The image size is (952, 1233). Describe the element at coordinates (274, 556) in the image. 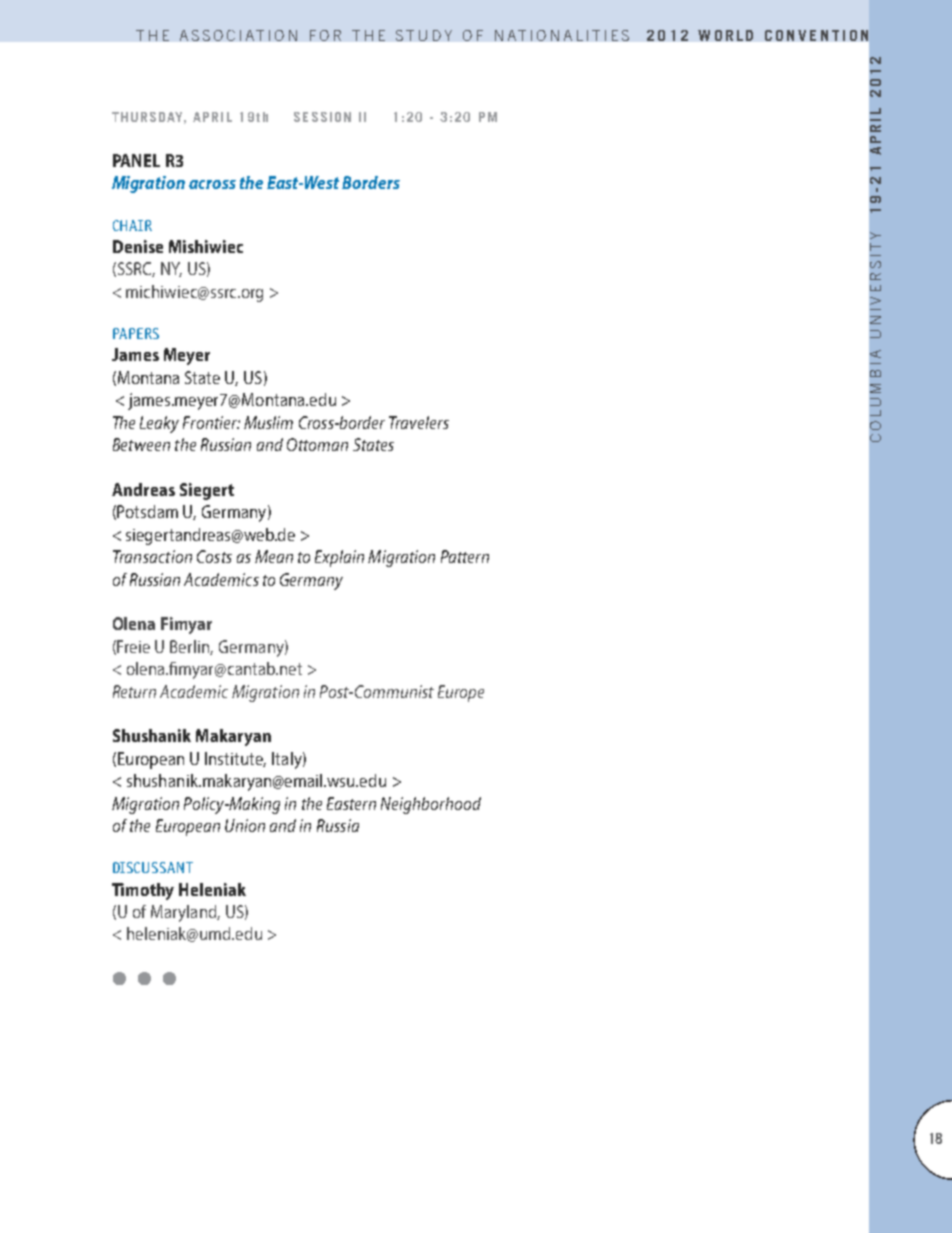

I see `Mean` at that location.
